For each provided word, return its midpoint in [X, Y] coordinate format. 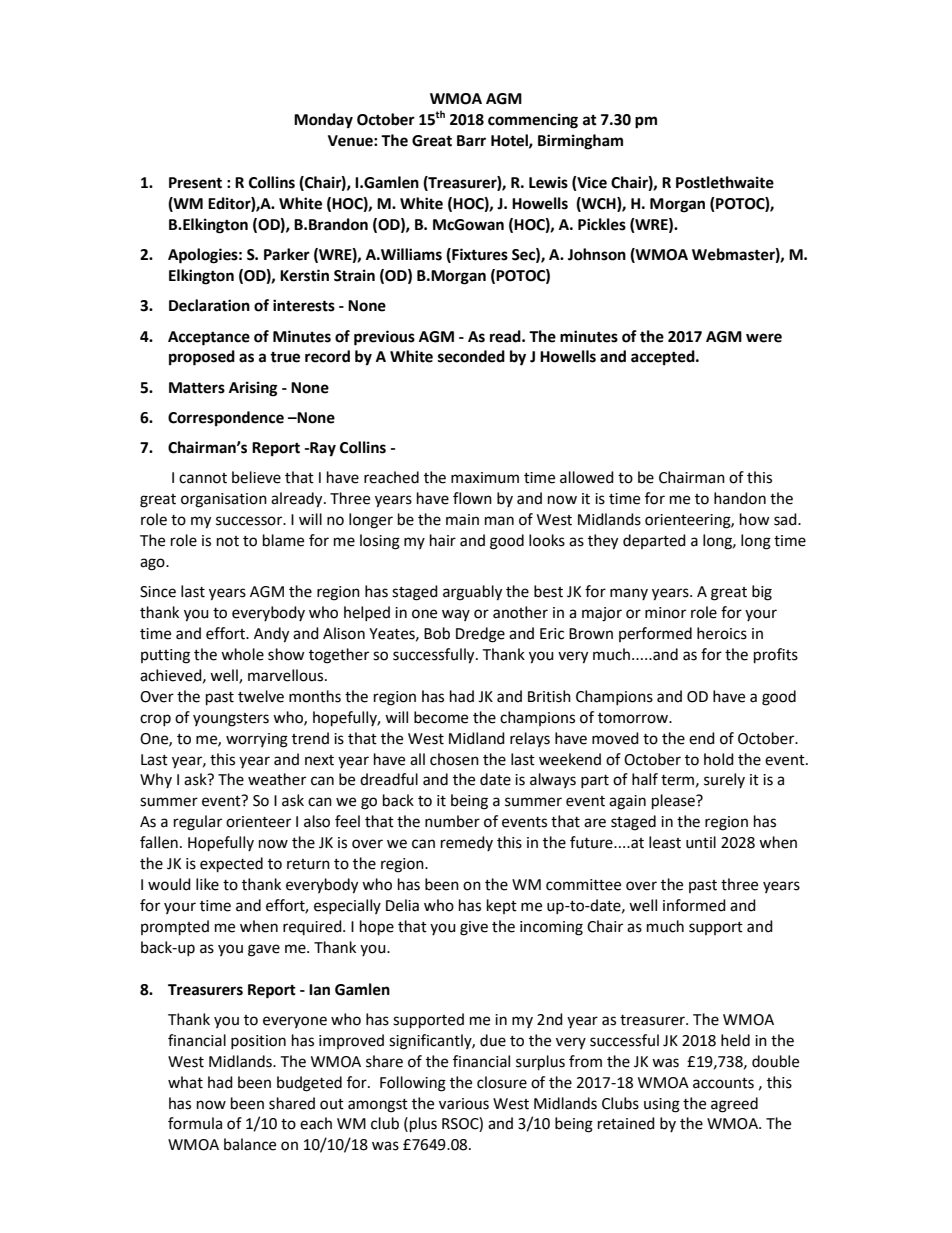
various [464, 1104]
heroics [722, 633]
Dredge [480, 635]
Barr [471, 141]
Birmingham [580, 142]
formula [195, 1123]
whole [242, 654]
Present [195, 183]
